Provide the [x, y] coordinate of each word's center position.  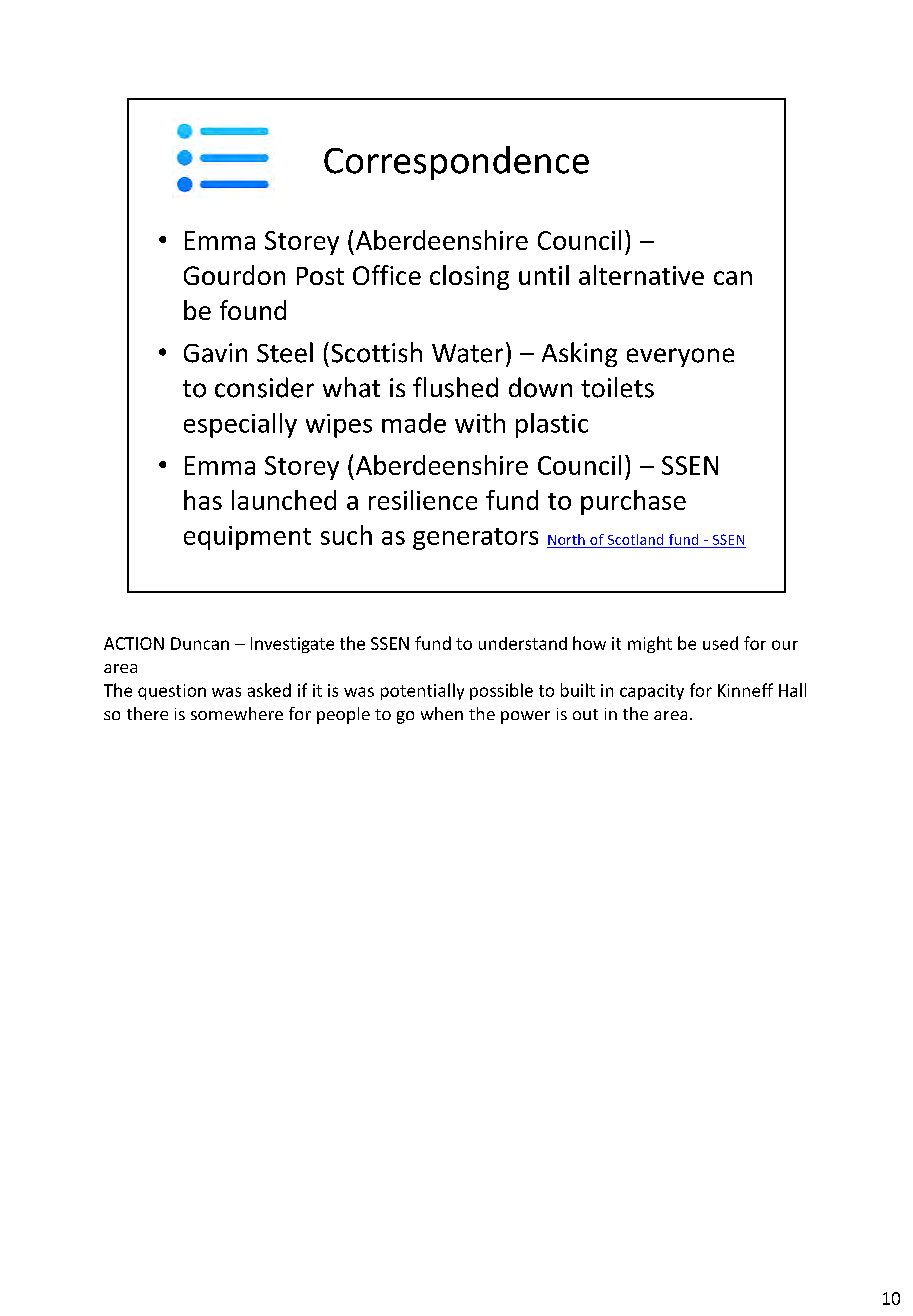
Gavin [215, 353]
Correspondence [456, 163]
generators [475, 539]
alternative [641, 275]
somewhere [237, 713]
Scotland [635, 539]
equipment [247, 538]
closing [469, 277]
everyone [680, 357]
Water [467, 353]
